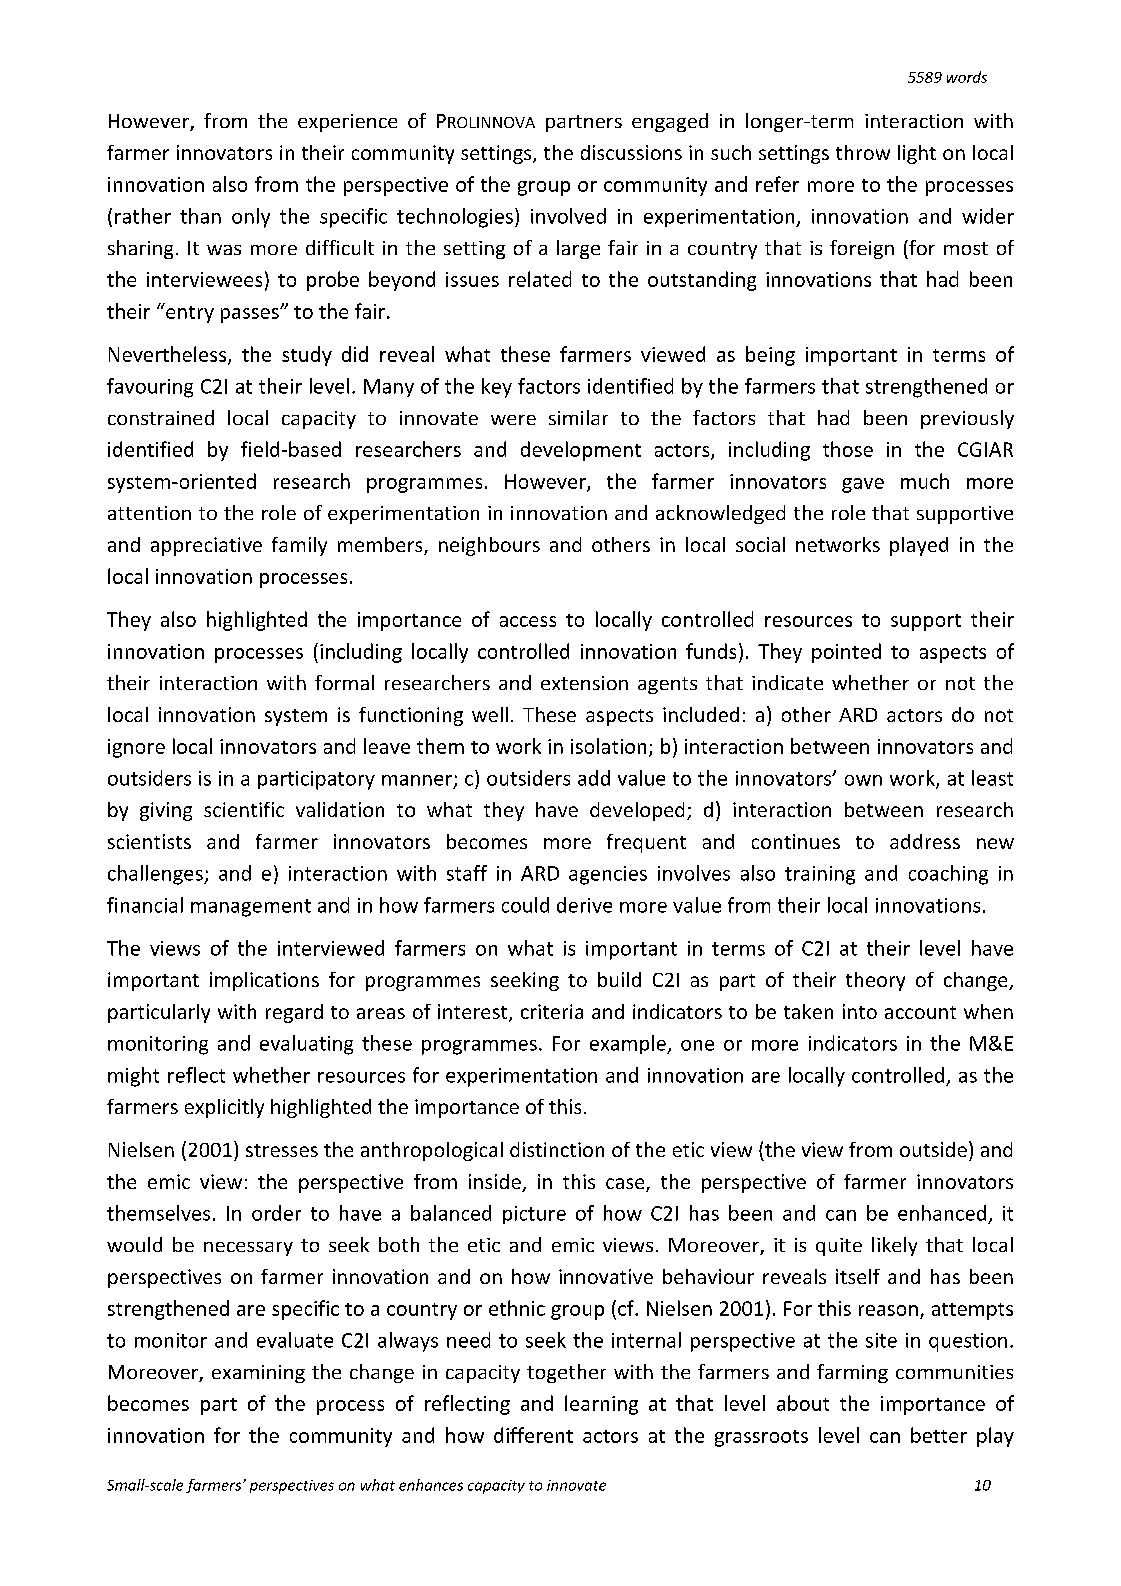 Image resolution: width=1121 pixels, height=1586 pixels. I want to click on throw, so click(863, 152).
